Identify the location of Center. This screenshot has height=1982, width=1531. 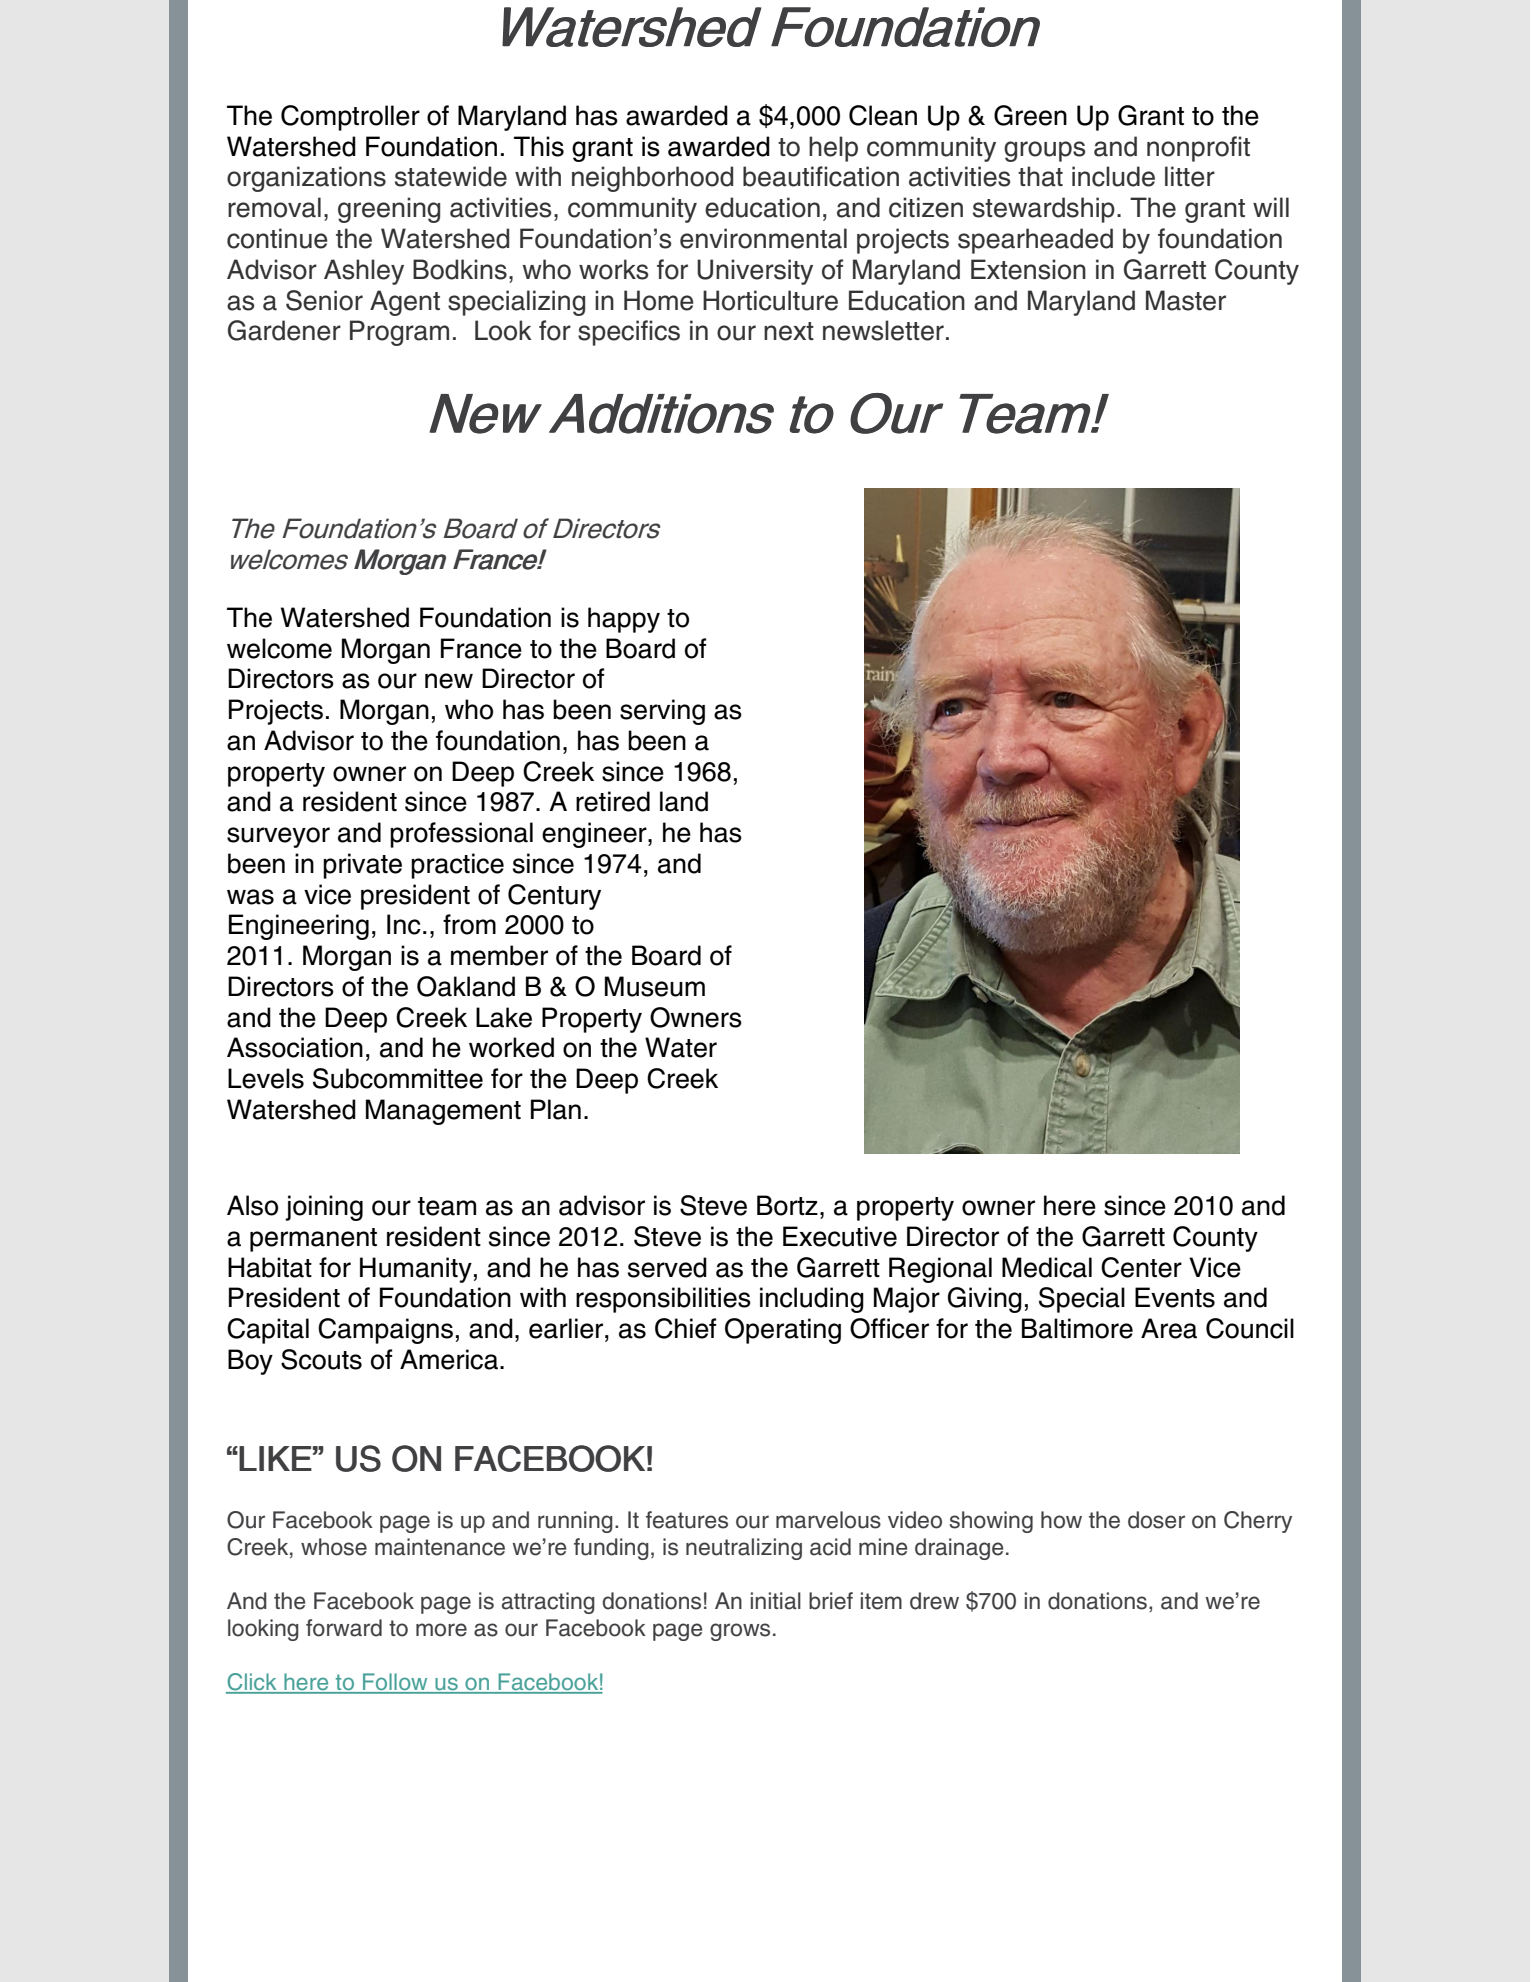
(1141, 1267).
